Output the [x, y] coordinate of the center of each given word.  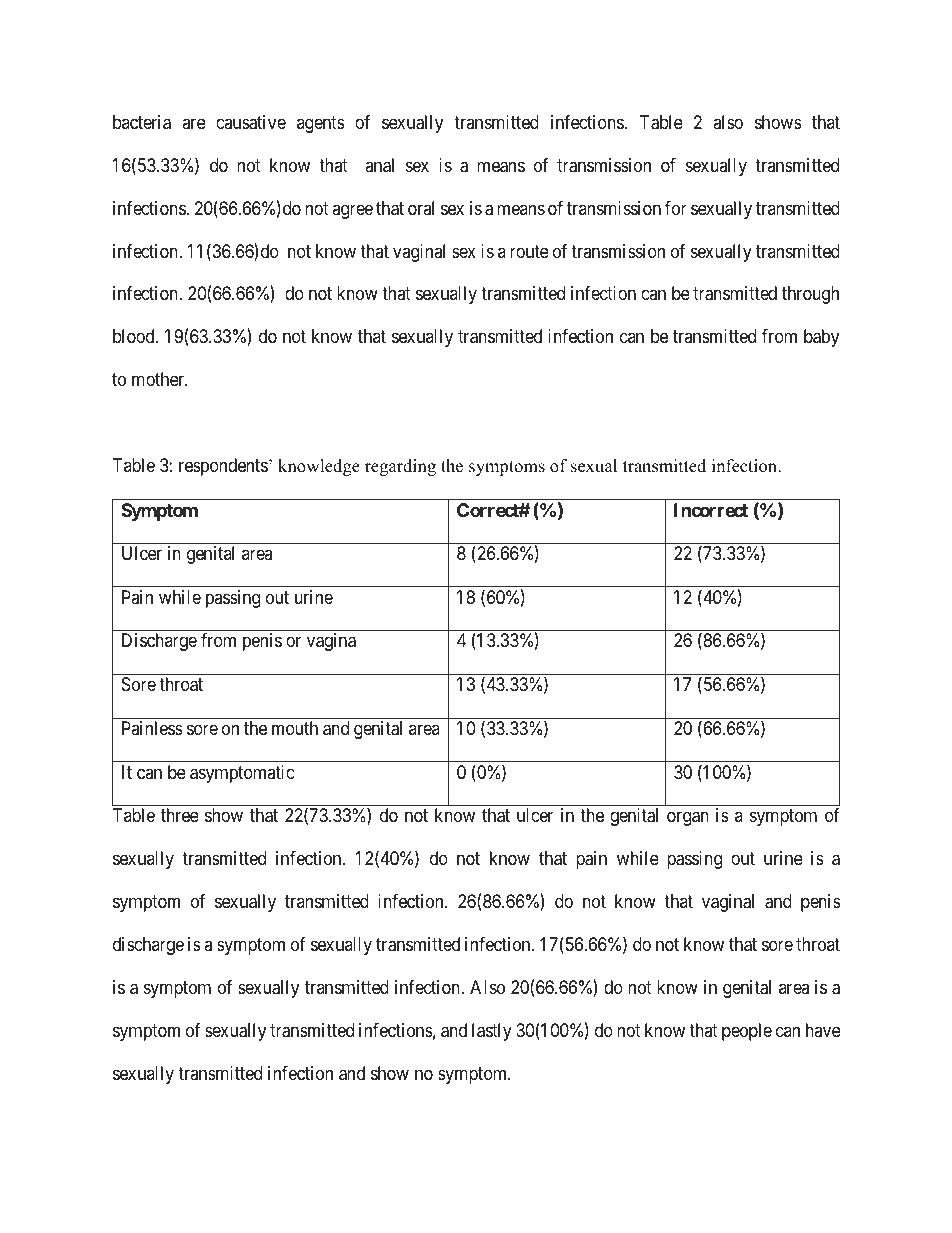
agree [352, 211]
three [180, 815]
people [747, 1032]
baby [821, 338]
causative [251, 122]
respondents [223, 467]
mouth [295, 728]
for [676, 208]
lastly [492, 1032]
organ [688, 819]
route [529, 251]
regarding [400, 467]
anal [379, 165]
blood [135, 336]
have [823, 1030]
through [810, 295]
